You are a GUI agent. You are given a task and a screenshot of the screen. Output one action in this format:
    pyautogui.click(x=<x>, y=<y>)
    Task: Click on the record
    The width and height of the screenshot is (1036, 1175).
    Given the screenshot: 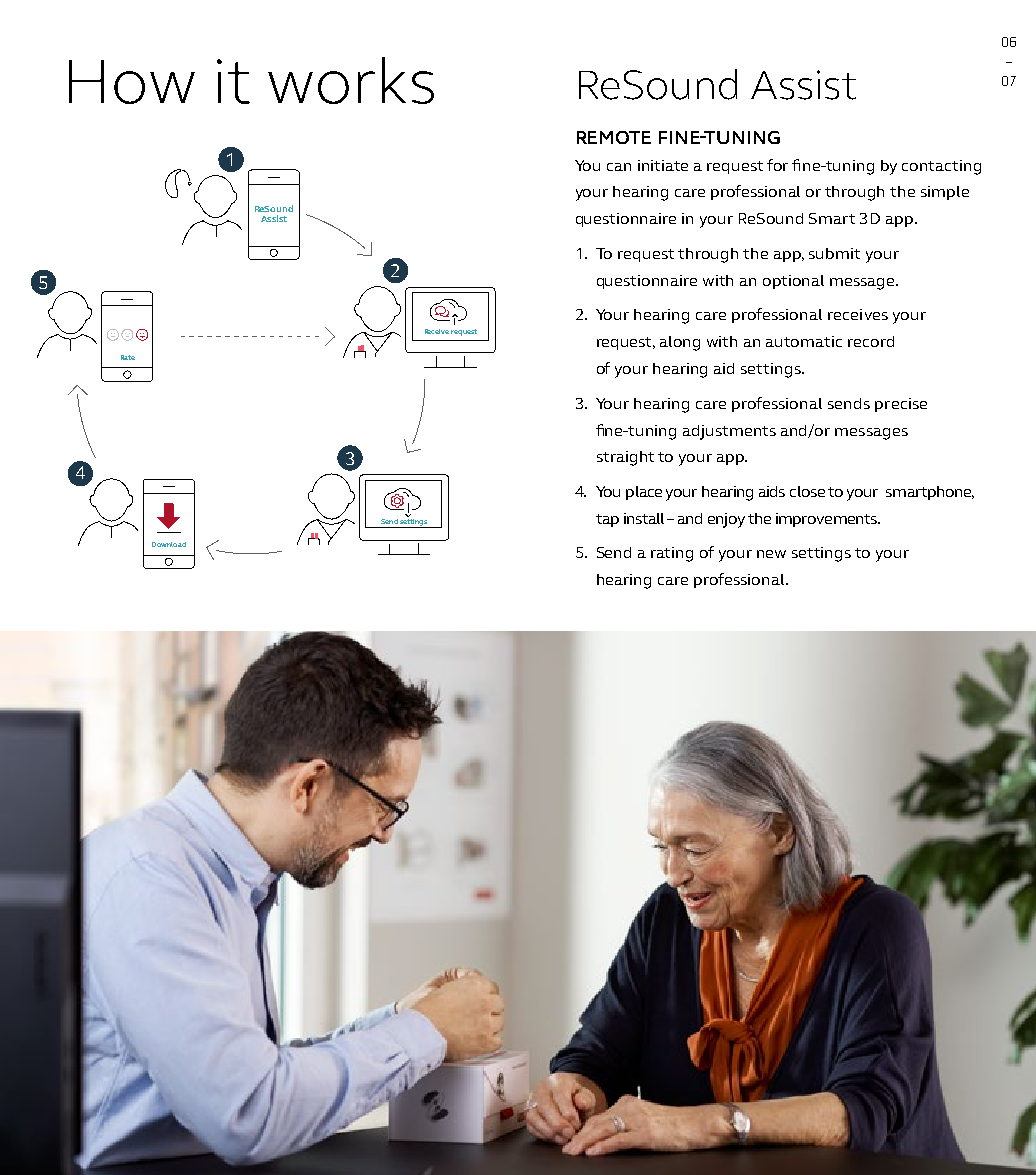 What is the action you would take?
    pyautogui.click(x=871, y=341)
